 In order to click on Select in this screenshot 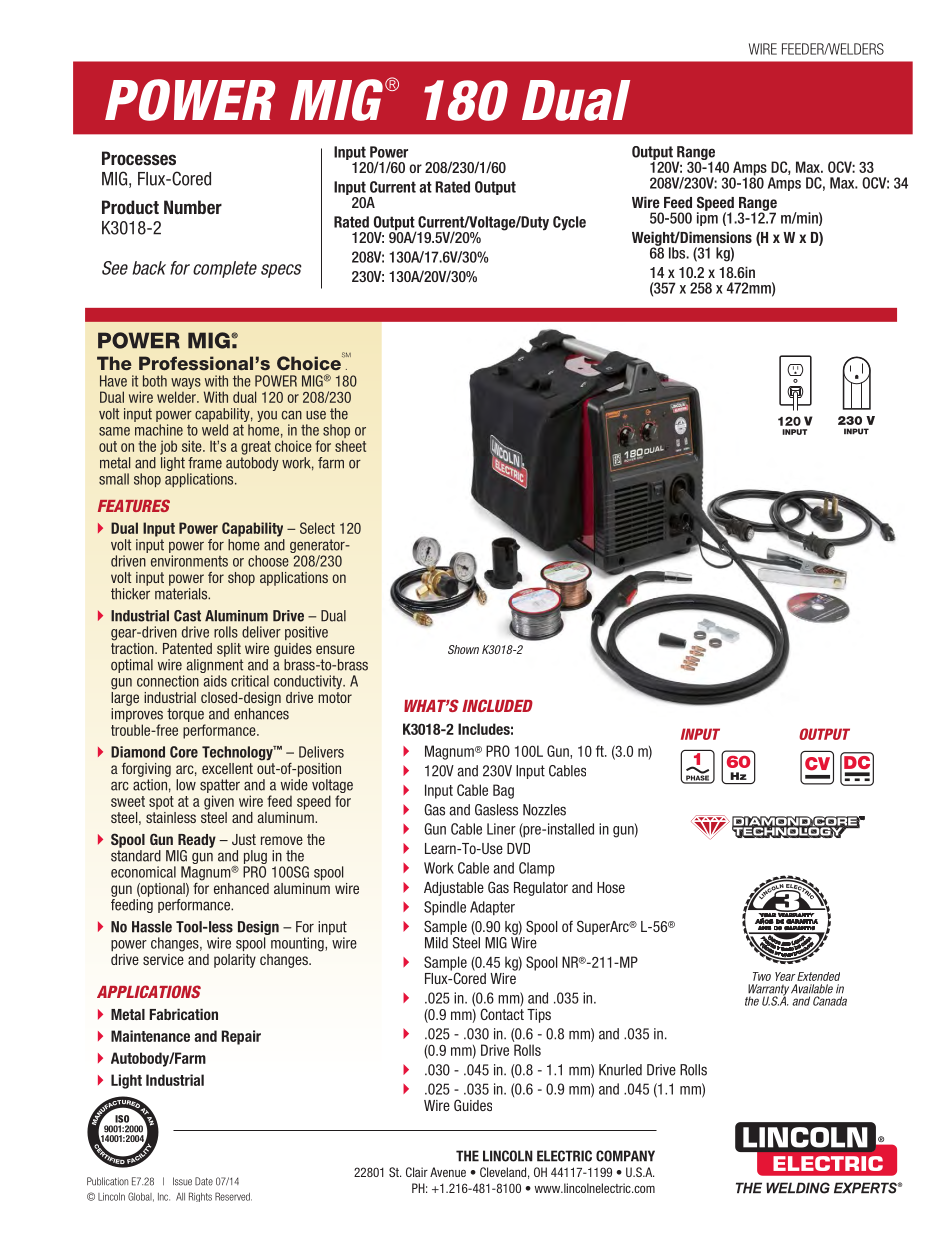, I will do `click(317, 528)`.
